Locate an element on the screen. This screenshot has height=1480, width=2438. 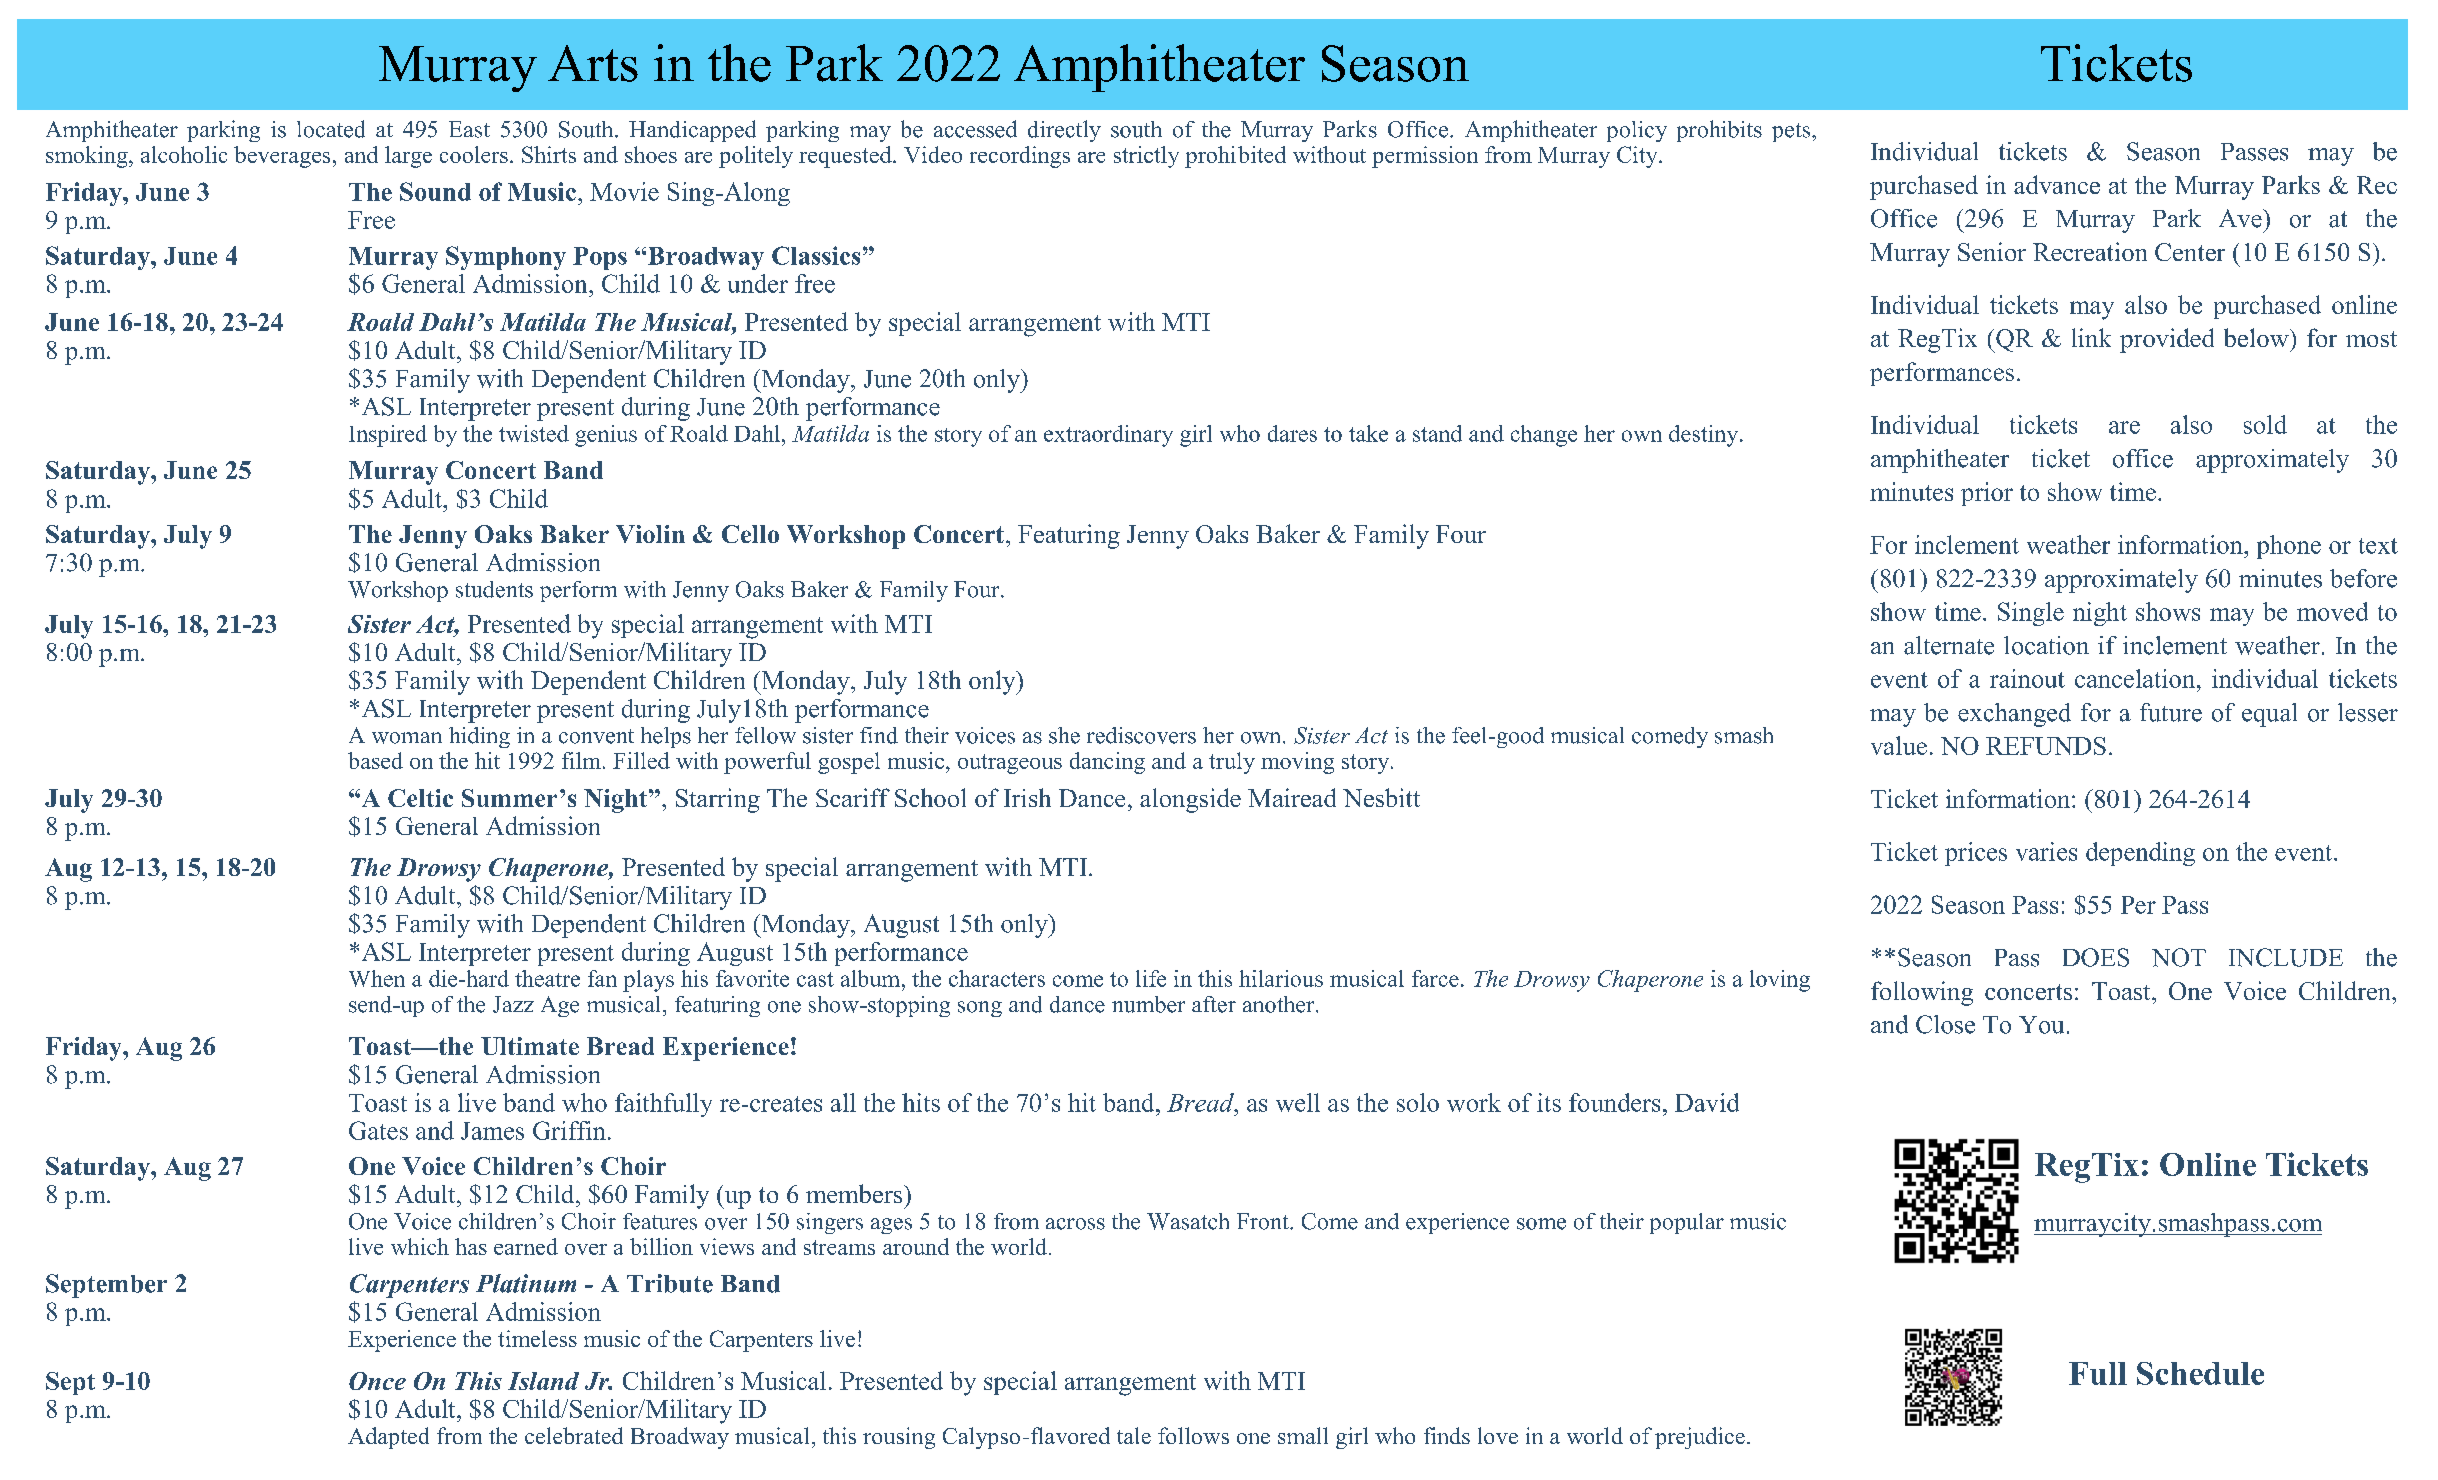
truly is located at coordinates (1232, 763).
